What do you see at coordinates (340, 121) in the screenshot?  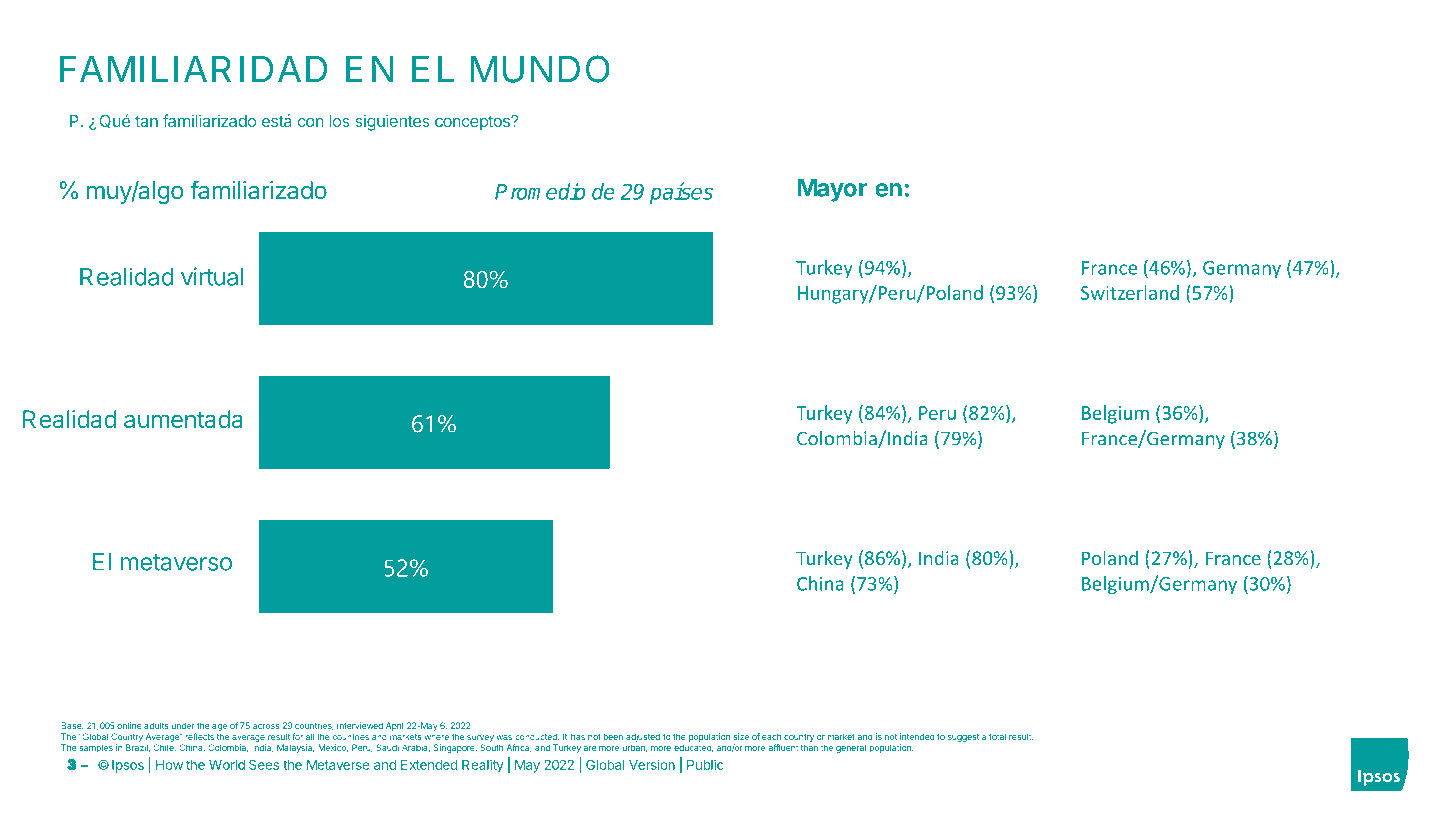 I see `los` at bounding box center [340, 121].
